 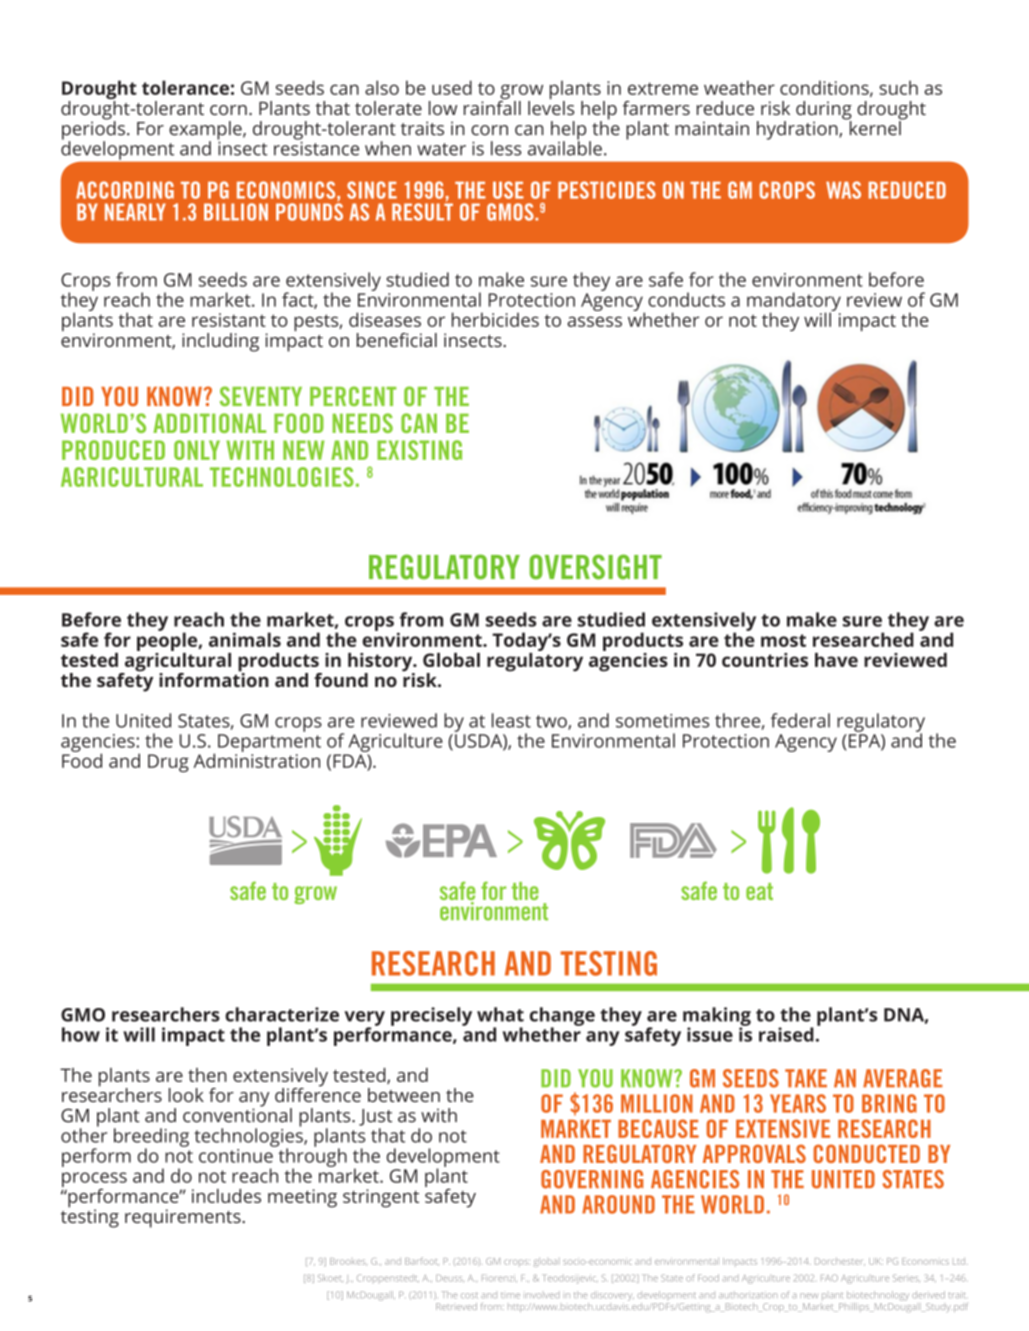 What do you see at coordinates (786, 1034) in the document?
I see `raised` at bounding box center [786, 1034].
